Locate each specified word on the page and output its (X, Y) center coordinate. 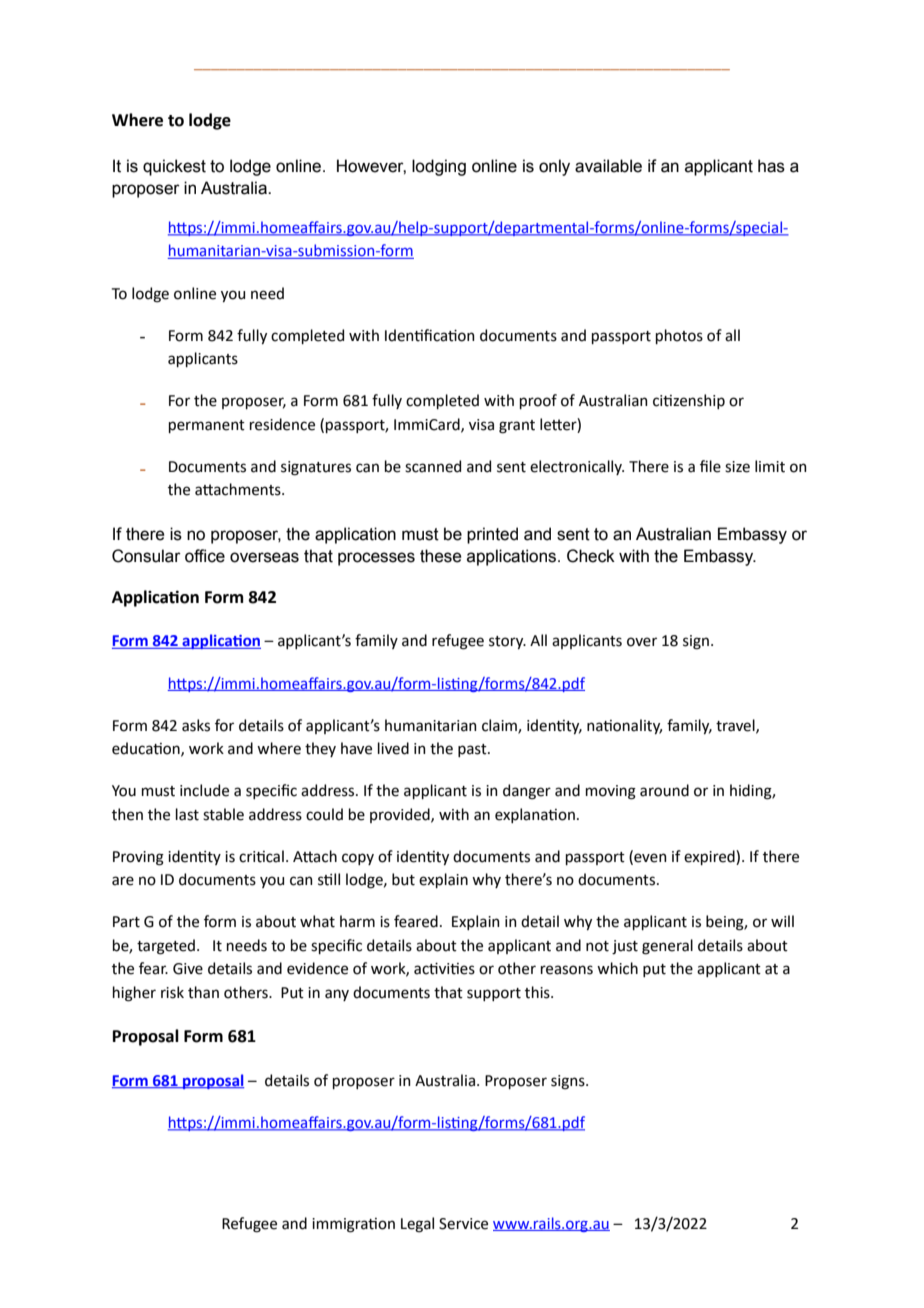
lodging (439, 167)
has (771, 166)
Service (463, 1224)
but (403, 879)
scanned (433, 466)
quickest (174, 167)
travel (736, 726)
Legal (417, 1225)
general (667, 947)
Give (188, 969)
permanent (207, 426)
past (473, 750)
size (737, 467)
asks (196, 725)
